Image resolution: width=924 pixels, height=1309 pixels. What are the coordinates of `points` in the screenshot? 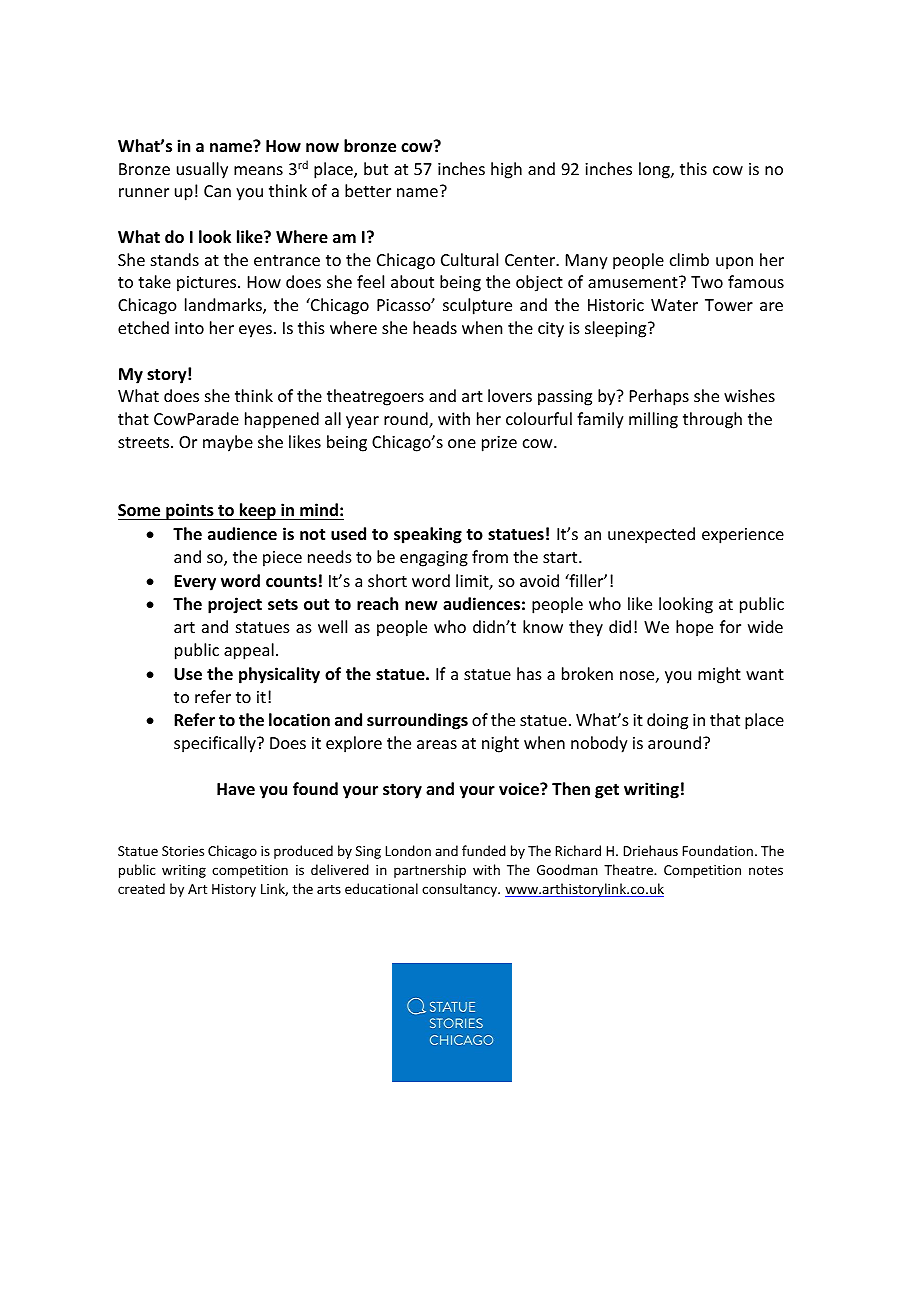 It's located at (190, 511).
